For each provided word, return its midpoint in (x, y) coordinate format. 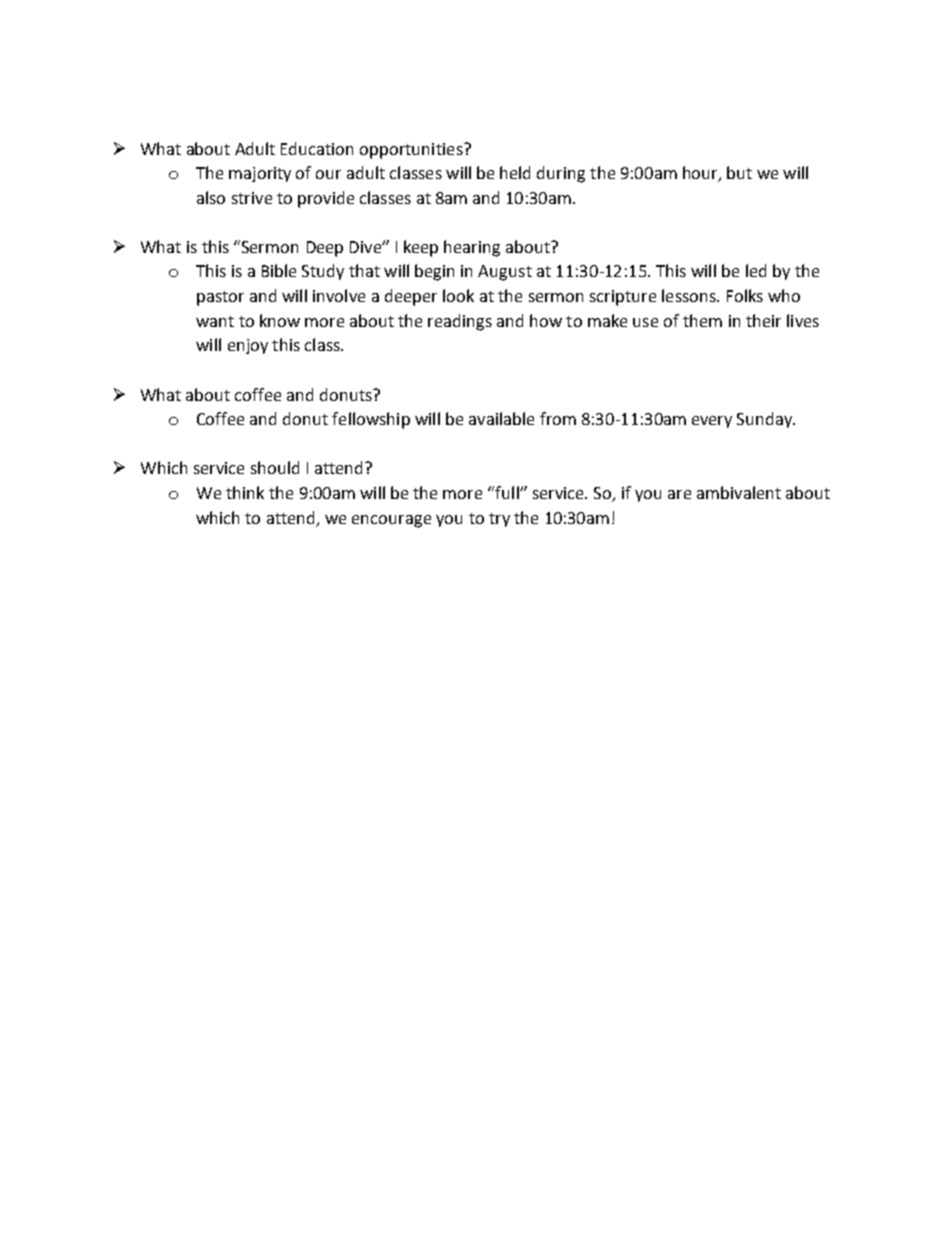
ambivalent (739, 492)
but (739, 172)
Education (317, 148)
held (515, 172)
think (245, 492)
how (546, 320)
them (702, 320)
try (499, 520)
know (280, 320)
